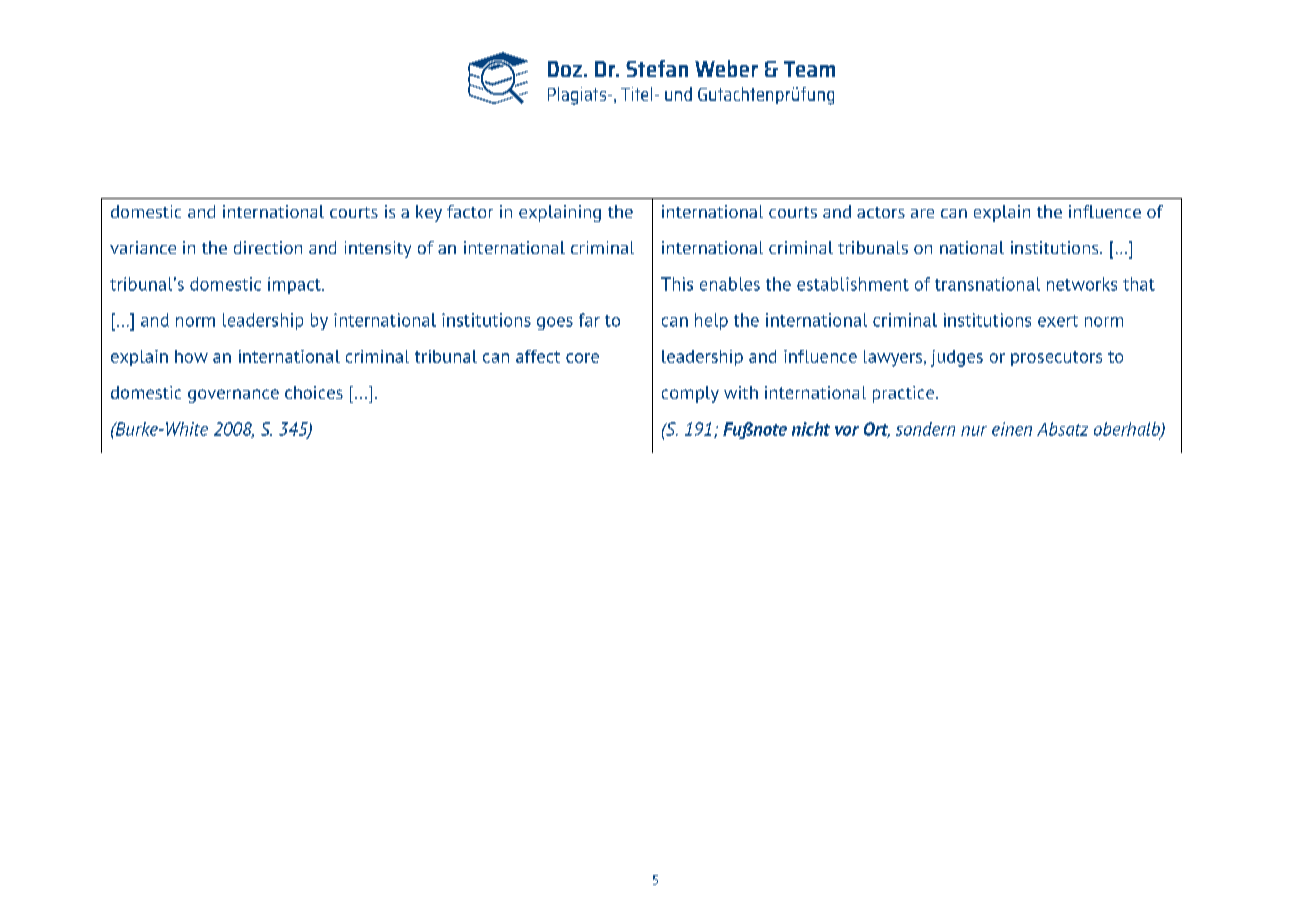 This image has width=1307, height=924. I want to click on networks, so click(1082, 284).
